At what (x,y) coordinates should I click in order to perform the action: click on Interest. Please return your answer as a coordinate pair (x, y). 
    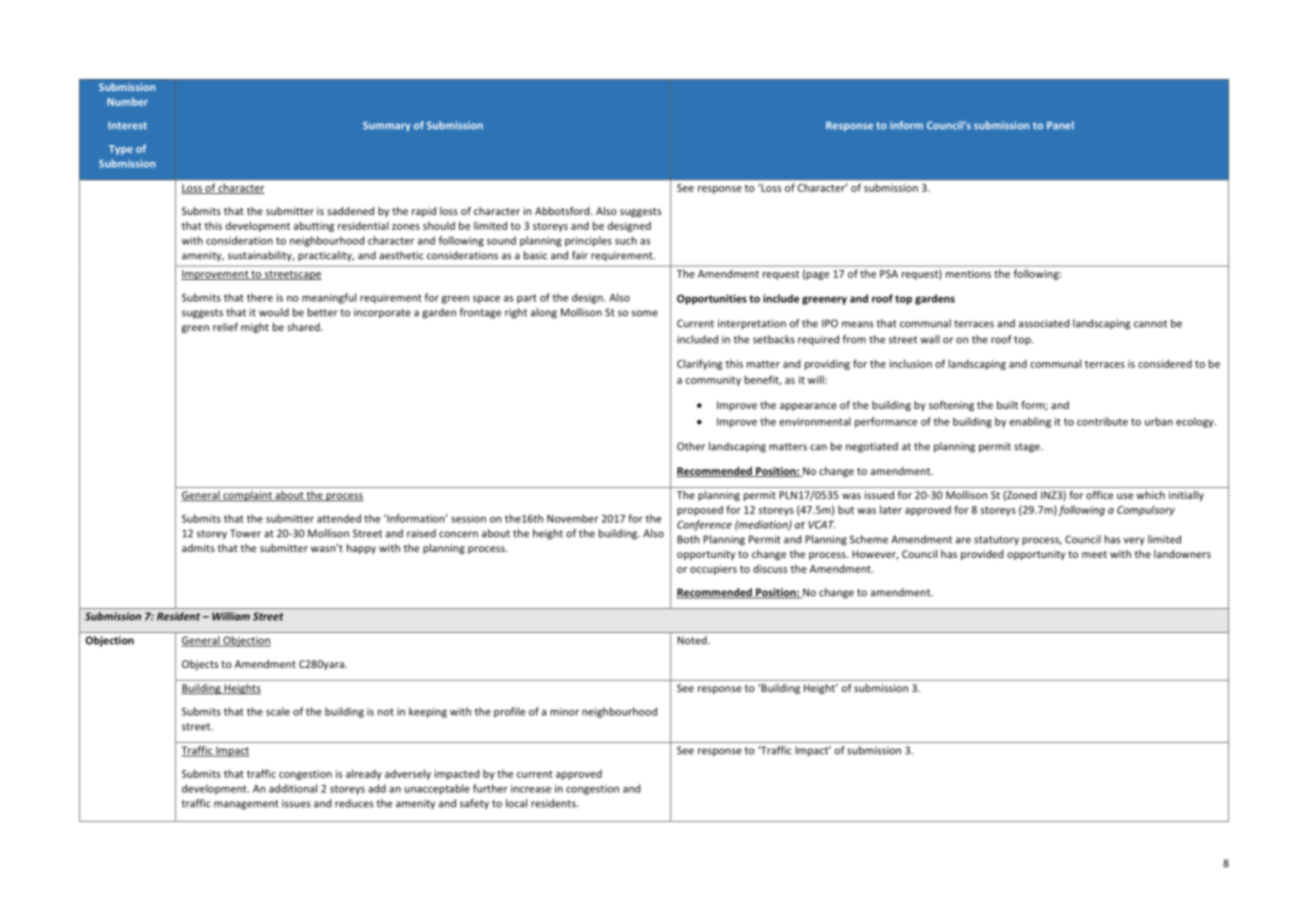
    Looking at the image, I should click on (127, 125).
